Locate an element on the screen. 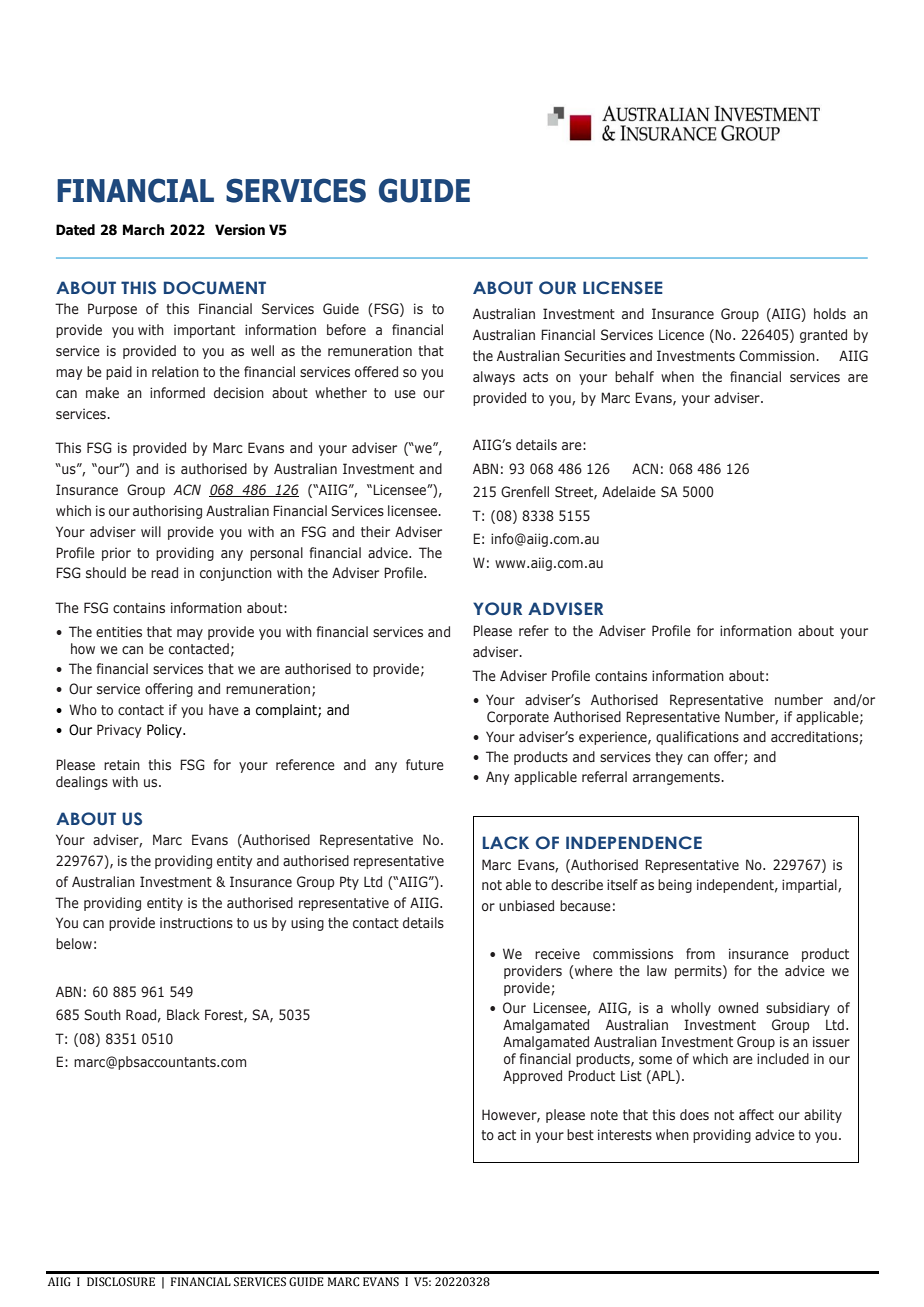 This screenshot has width=924, height=1307. Adelaide is located at coordinates (629, 491).
